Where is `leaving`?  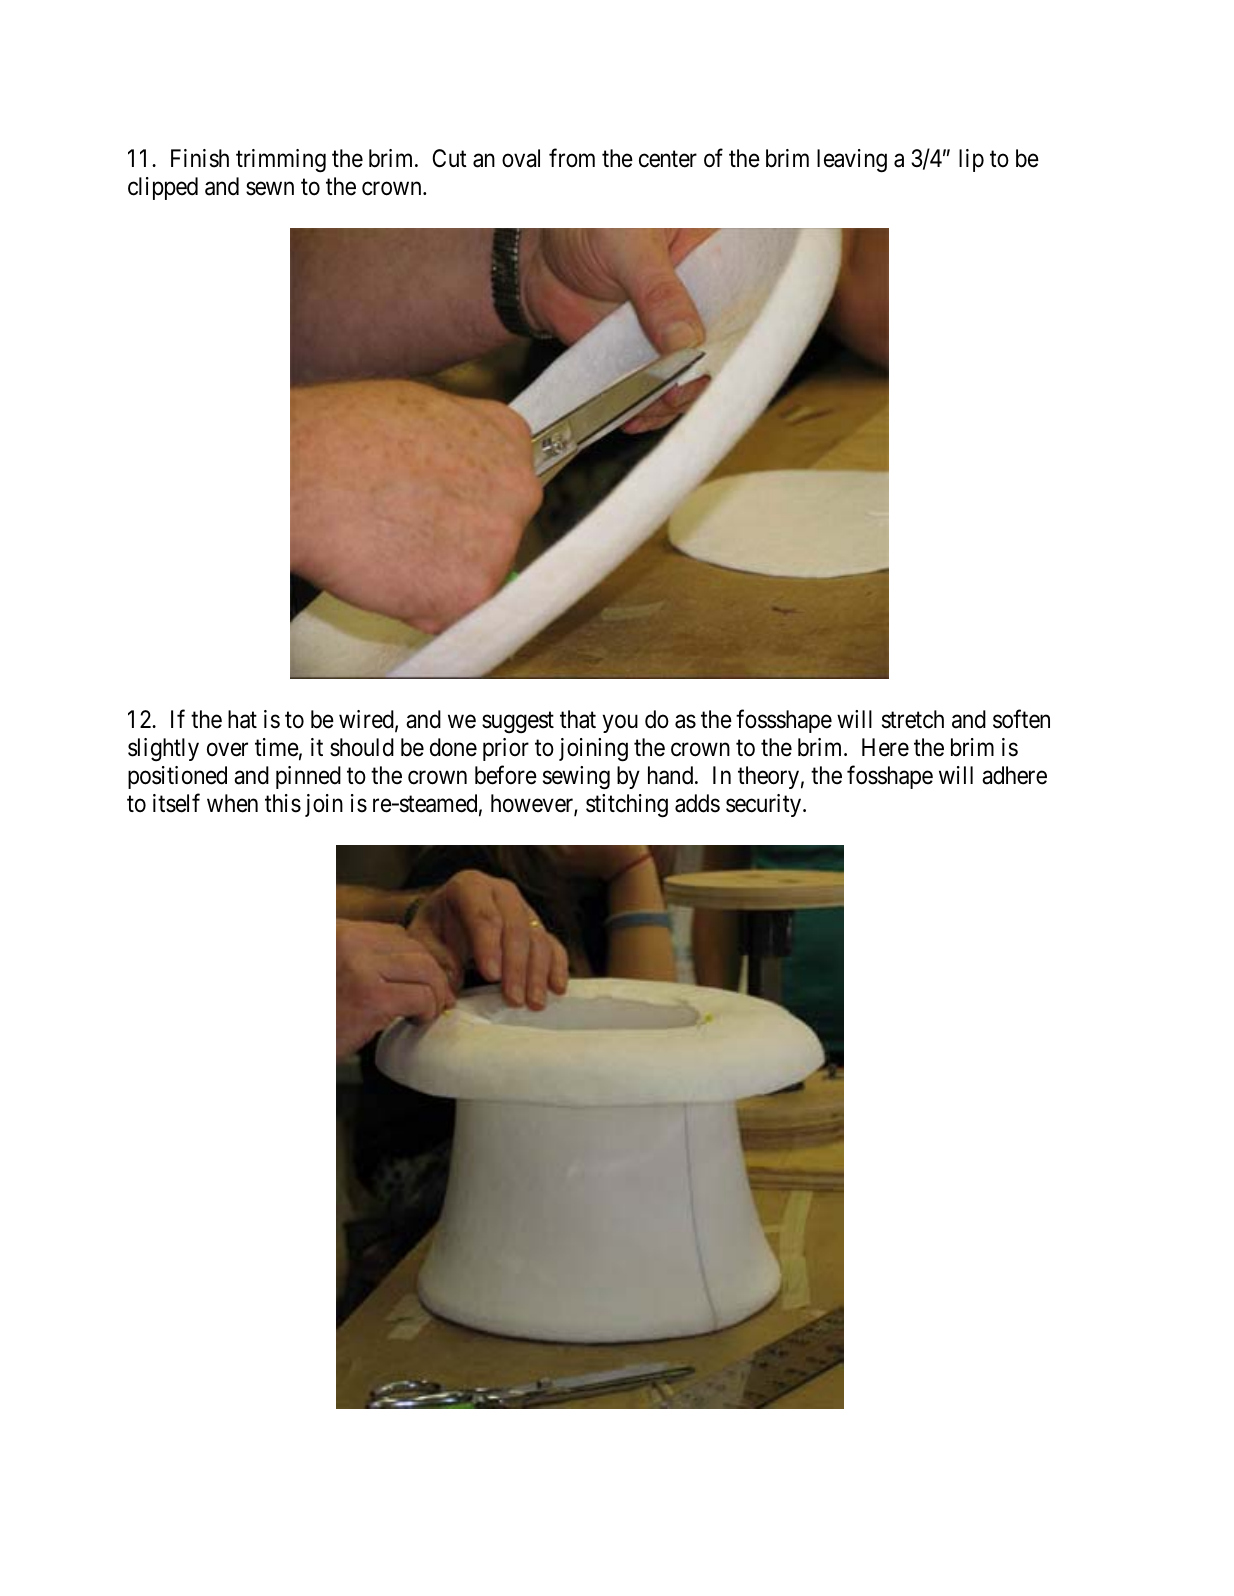
leaving is located at coordinates (852, 161).
